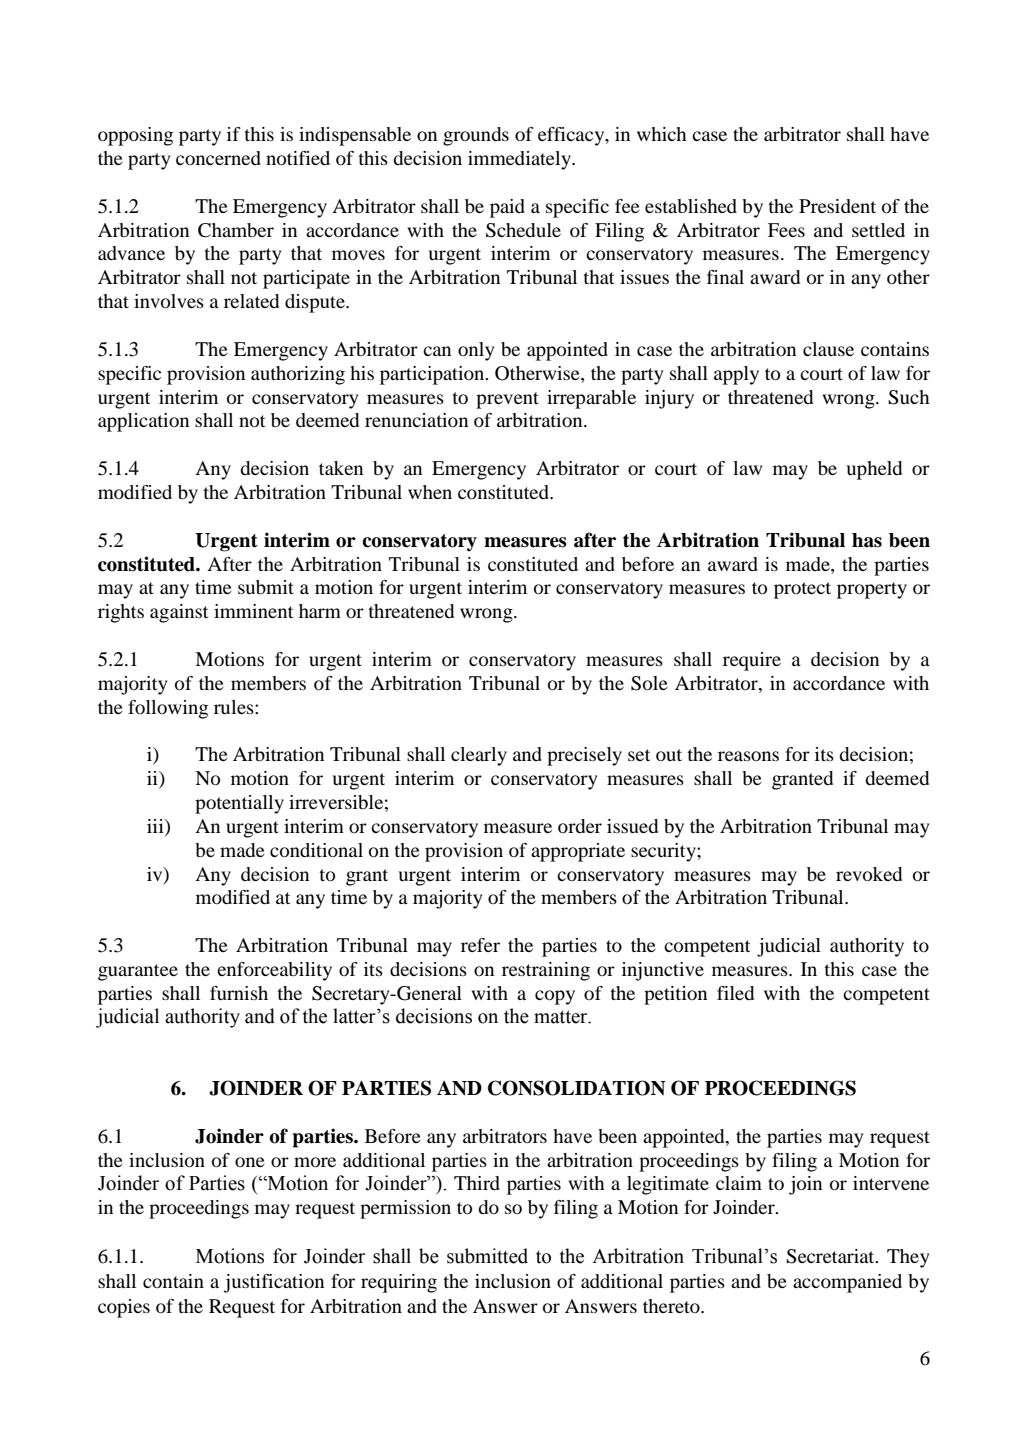  Describe the element at coordinates (580, 826) in the document. I see `order` at that location.
